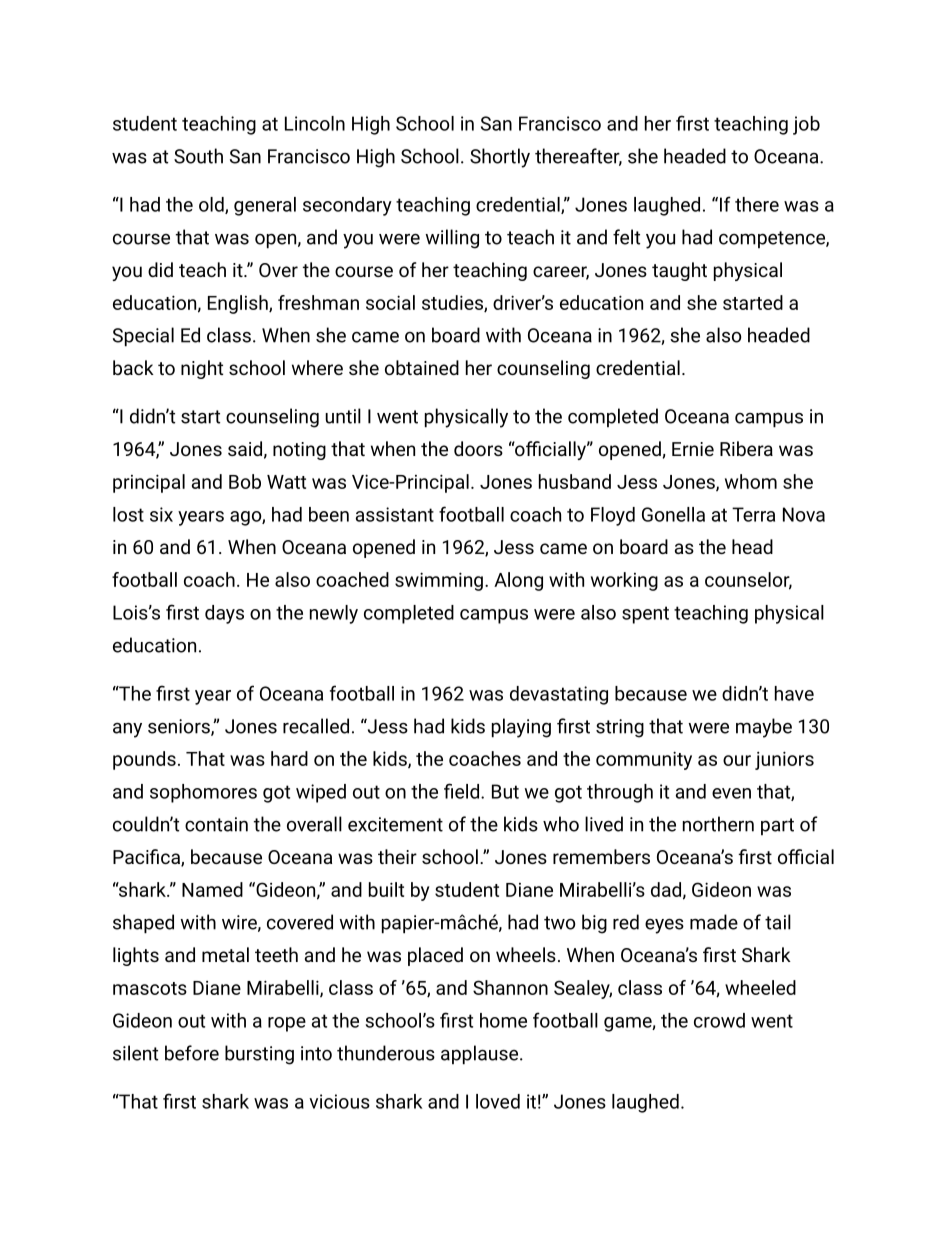 Image resolution: width=952 pixels, height=1233 pixels. I want to click on Ernie, so click(693, 449).
